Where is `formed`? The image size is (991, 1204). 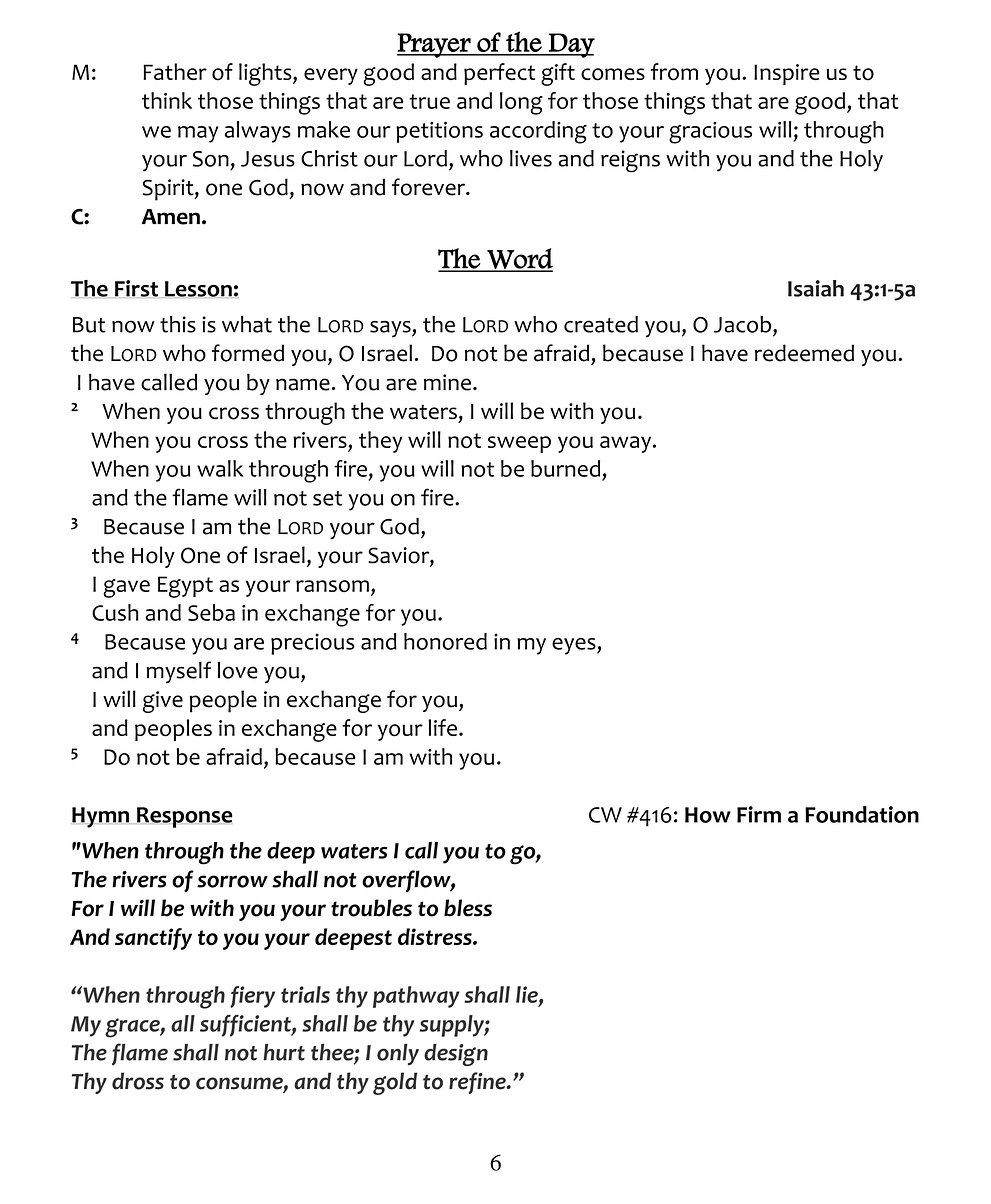 formed is located at coordinates (248, 353).
